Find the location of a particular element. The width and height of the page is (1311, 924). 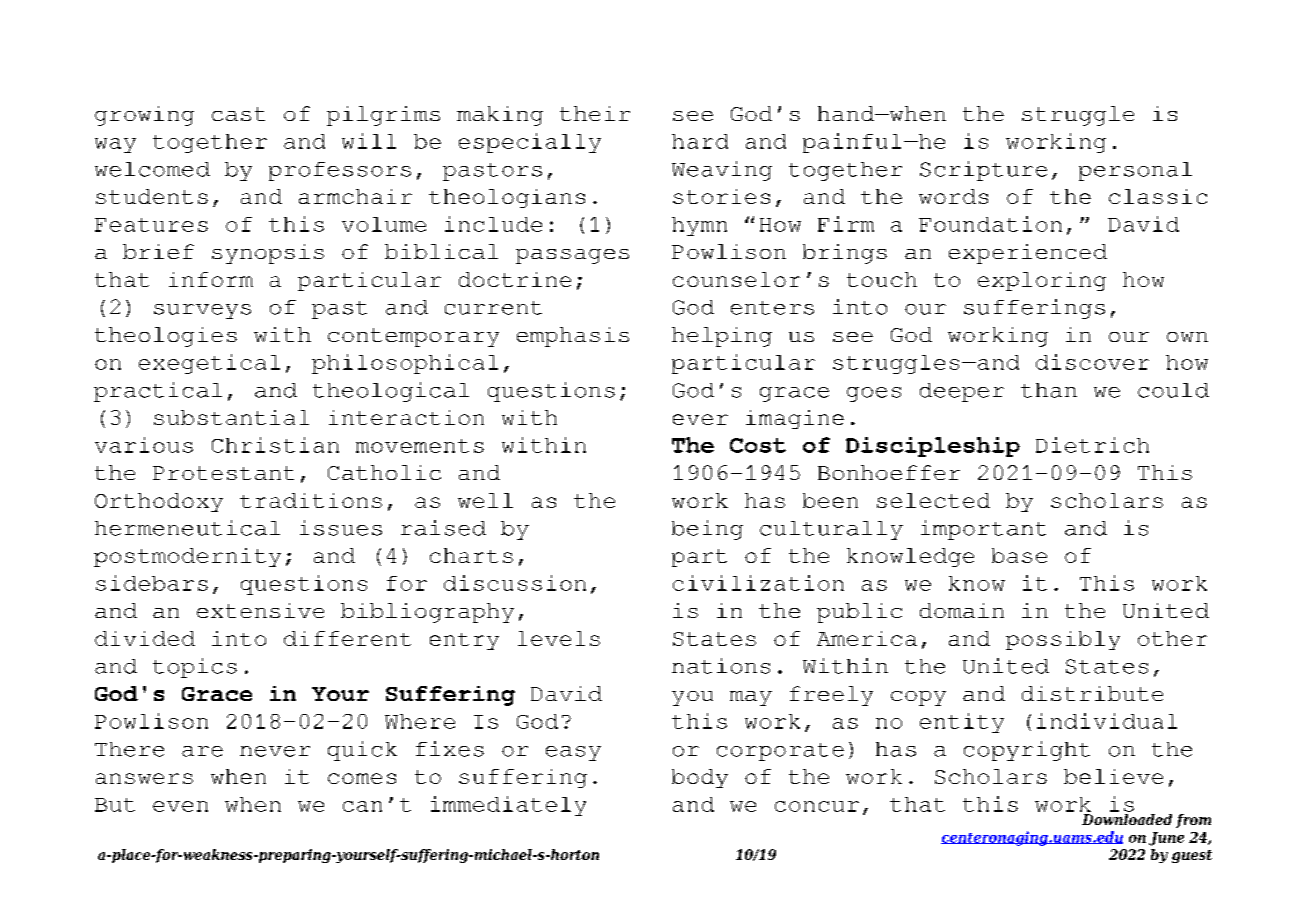

even is located at coordinates (180, 806).
